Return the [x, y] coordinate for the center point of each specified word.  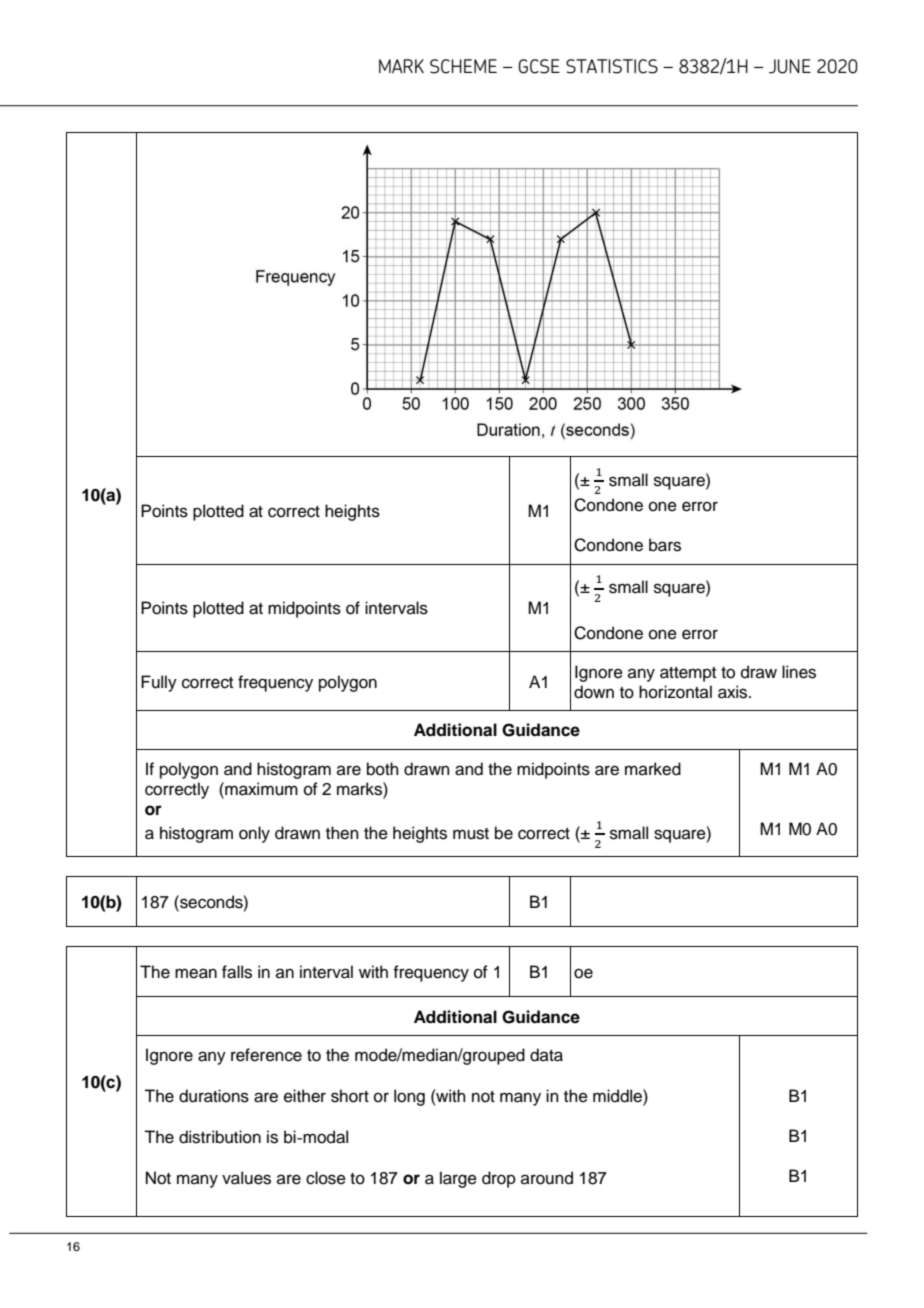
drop [499, 1179]
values [246, 1178]
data [546, 1055]
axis [734, 692]
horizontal [675, 692]
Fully [159, 683]
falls [237, 972]
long [409, 1097]
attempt [688, 674]
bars [665, 545]
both [383, 769]
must [471, 834]
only [254, 834]
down [594, 692]
